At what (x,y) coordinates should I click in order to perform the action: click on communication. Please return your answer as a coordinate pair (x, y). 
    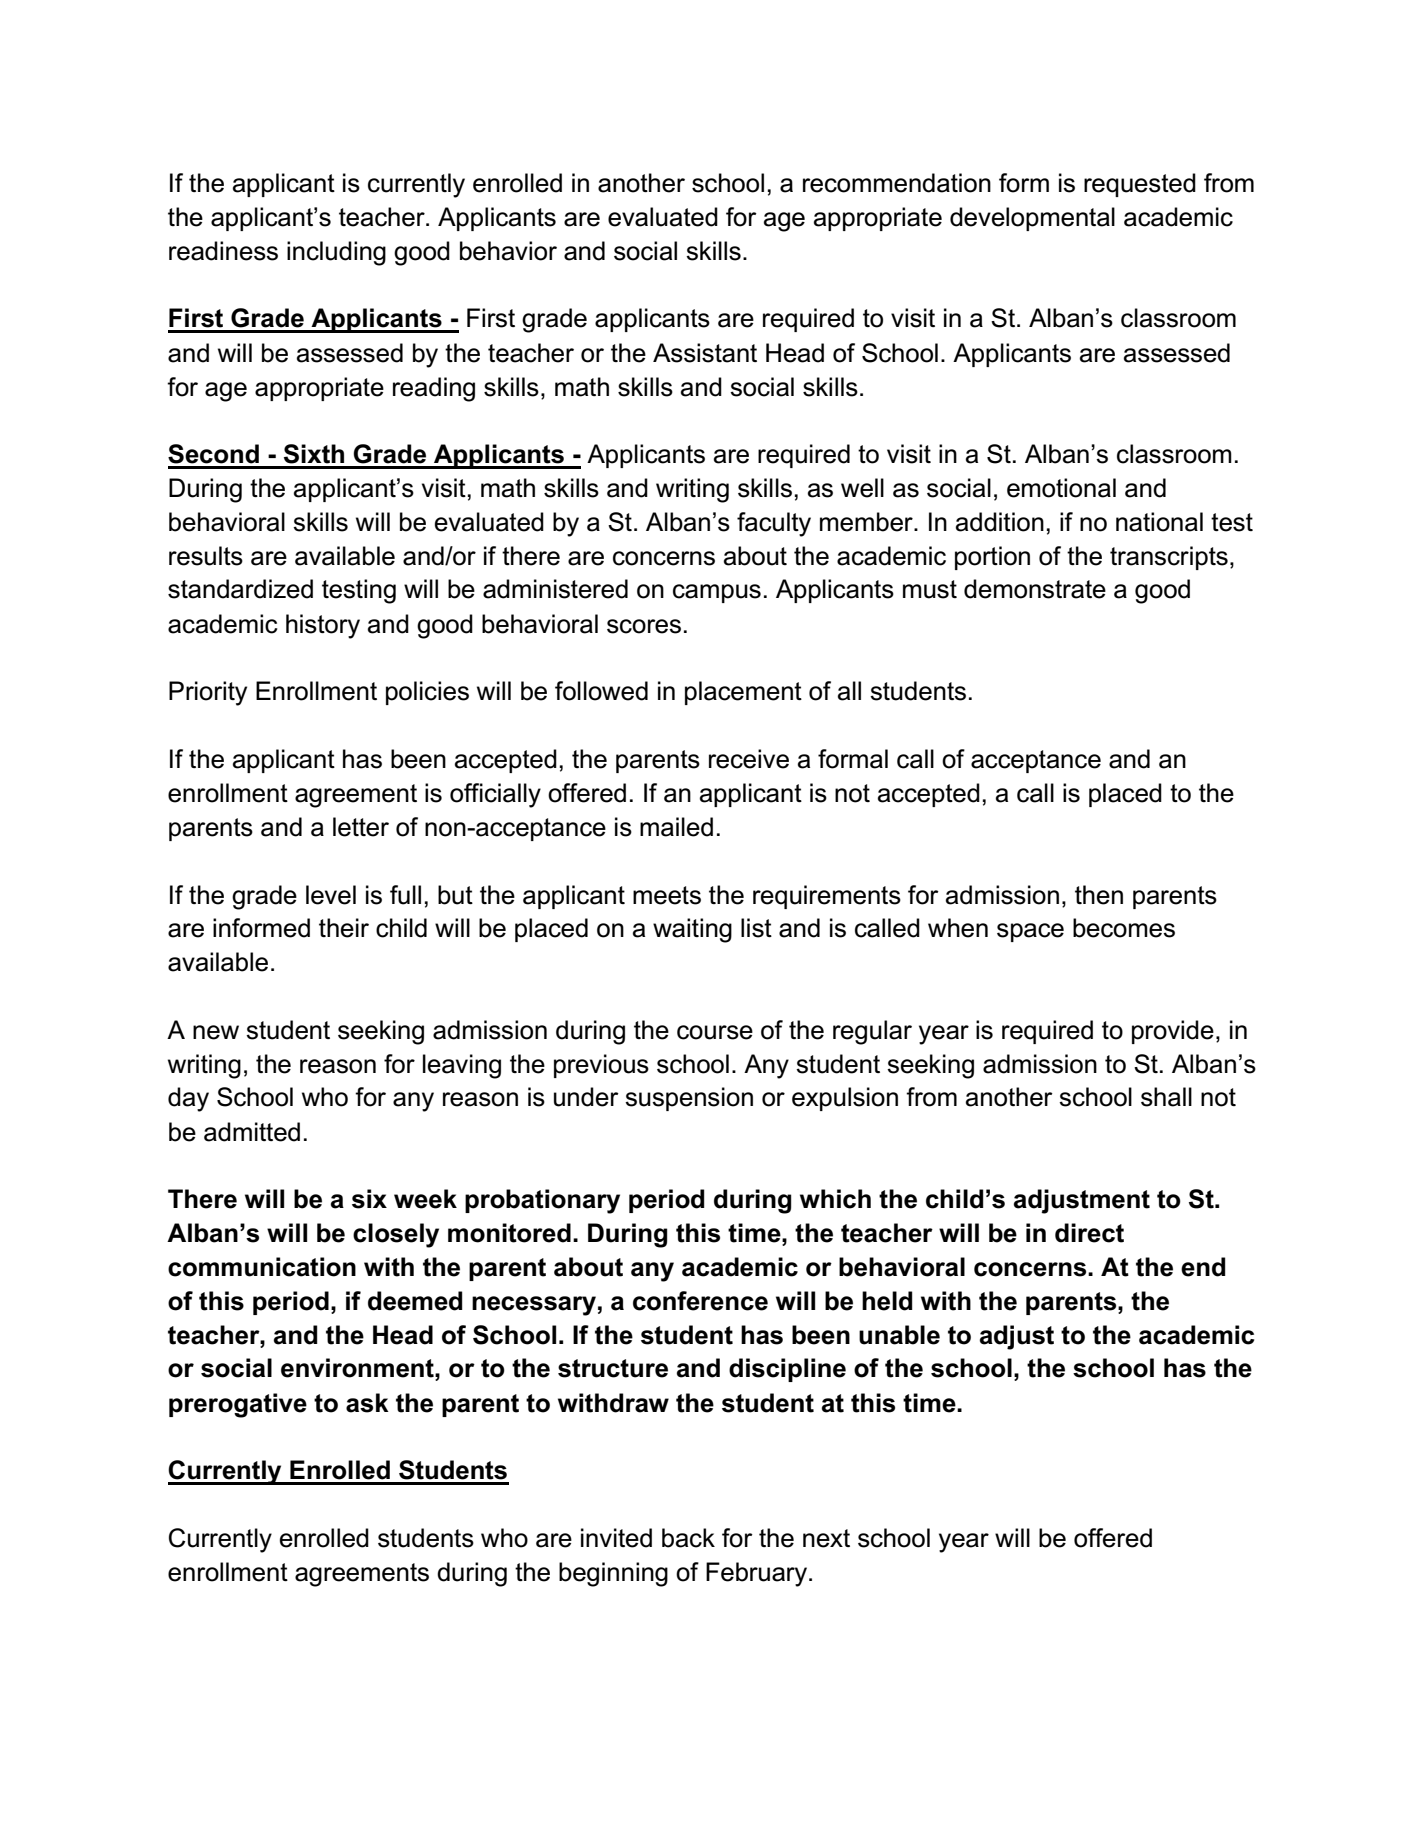
    Looking at the image, I should click on (262, 1267).
